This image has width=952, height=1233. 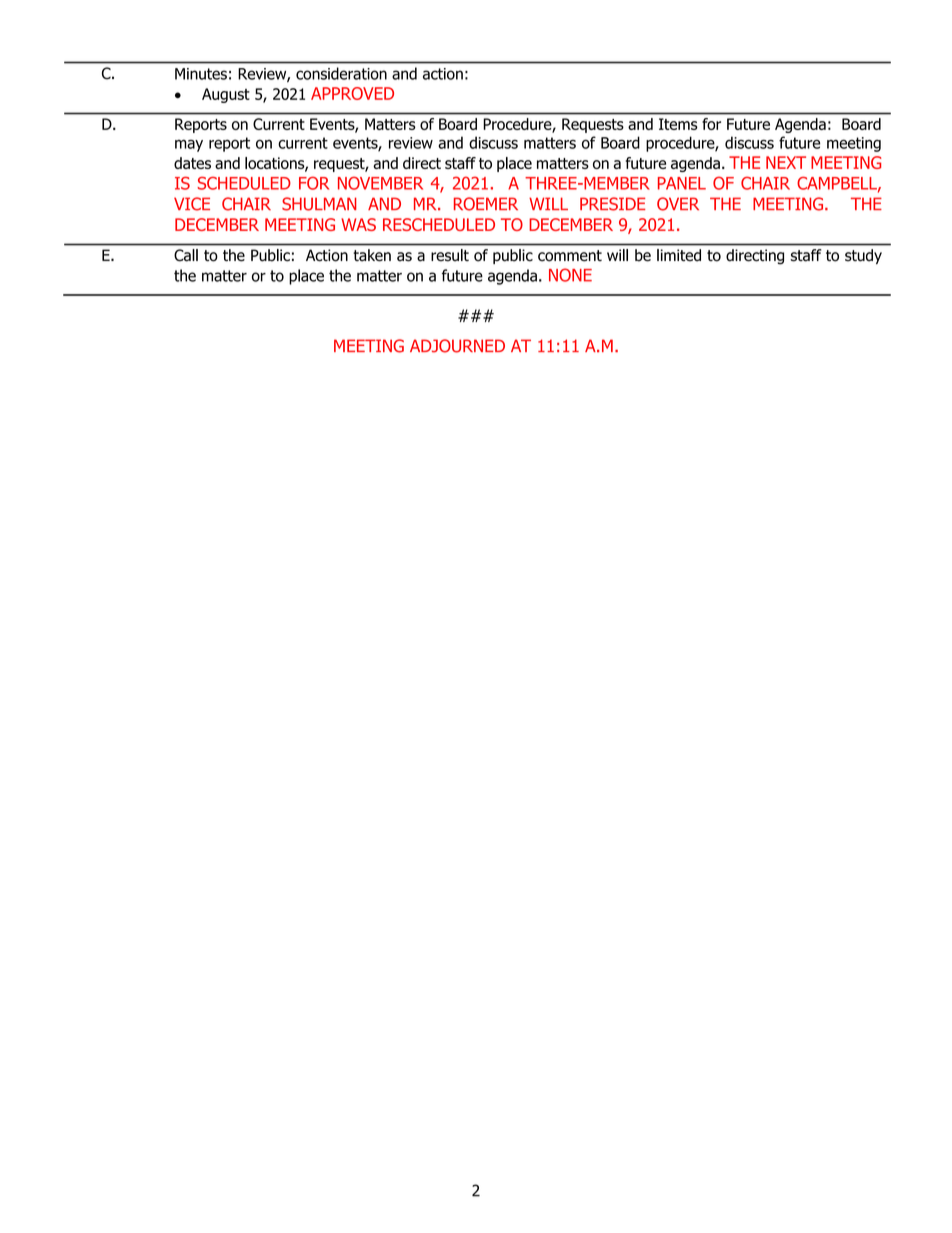 What do you see at coordinates (192, 204) in the image?
I see `VICE` at bounding box center [192, 204].
